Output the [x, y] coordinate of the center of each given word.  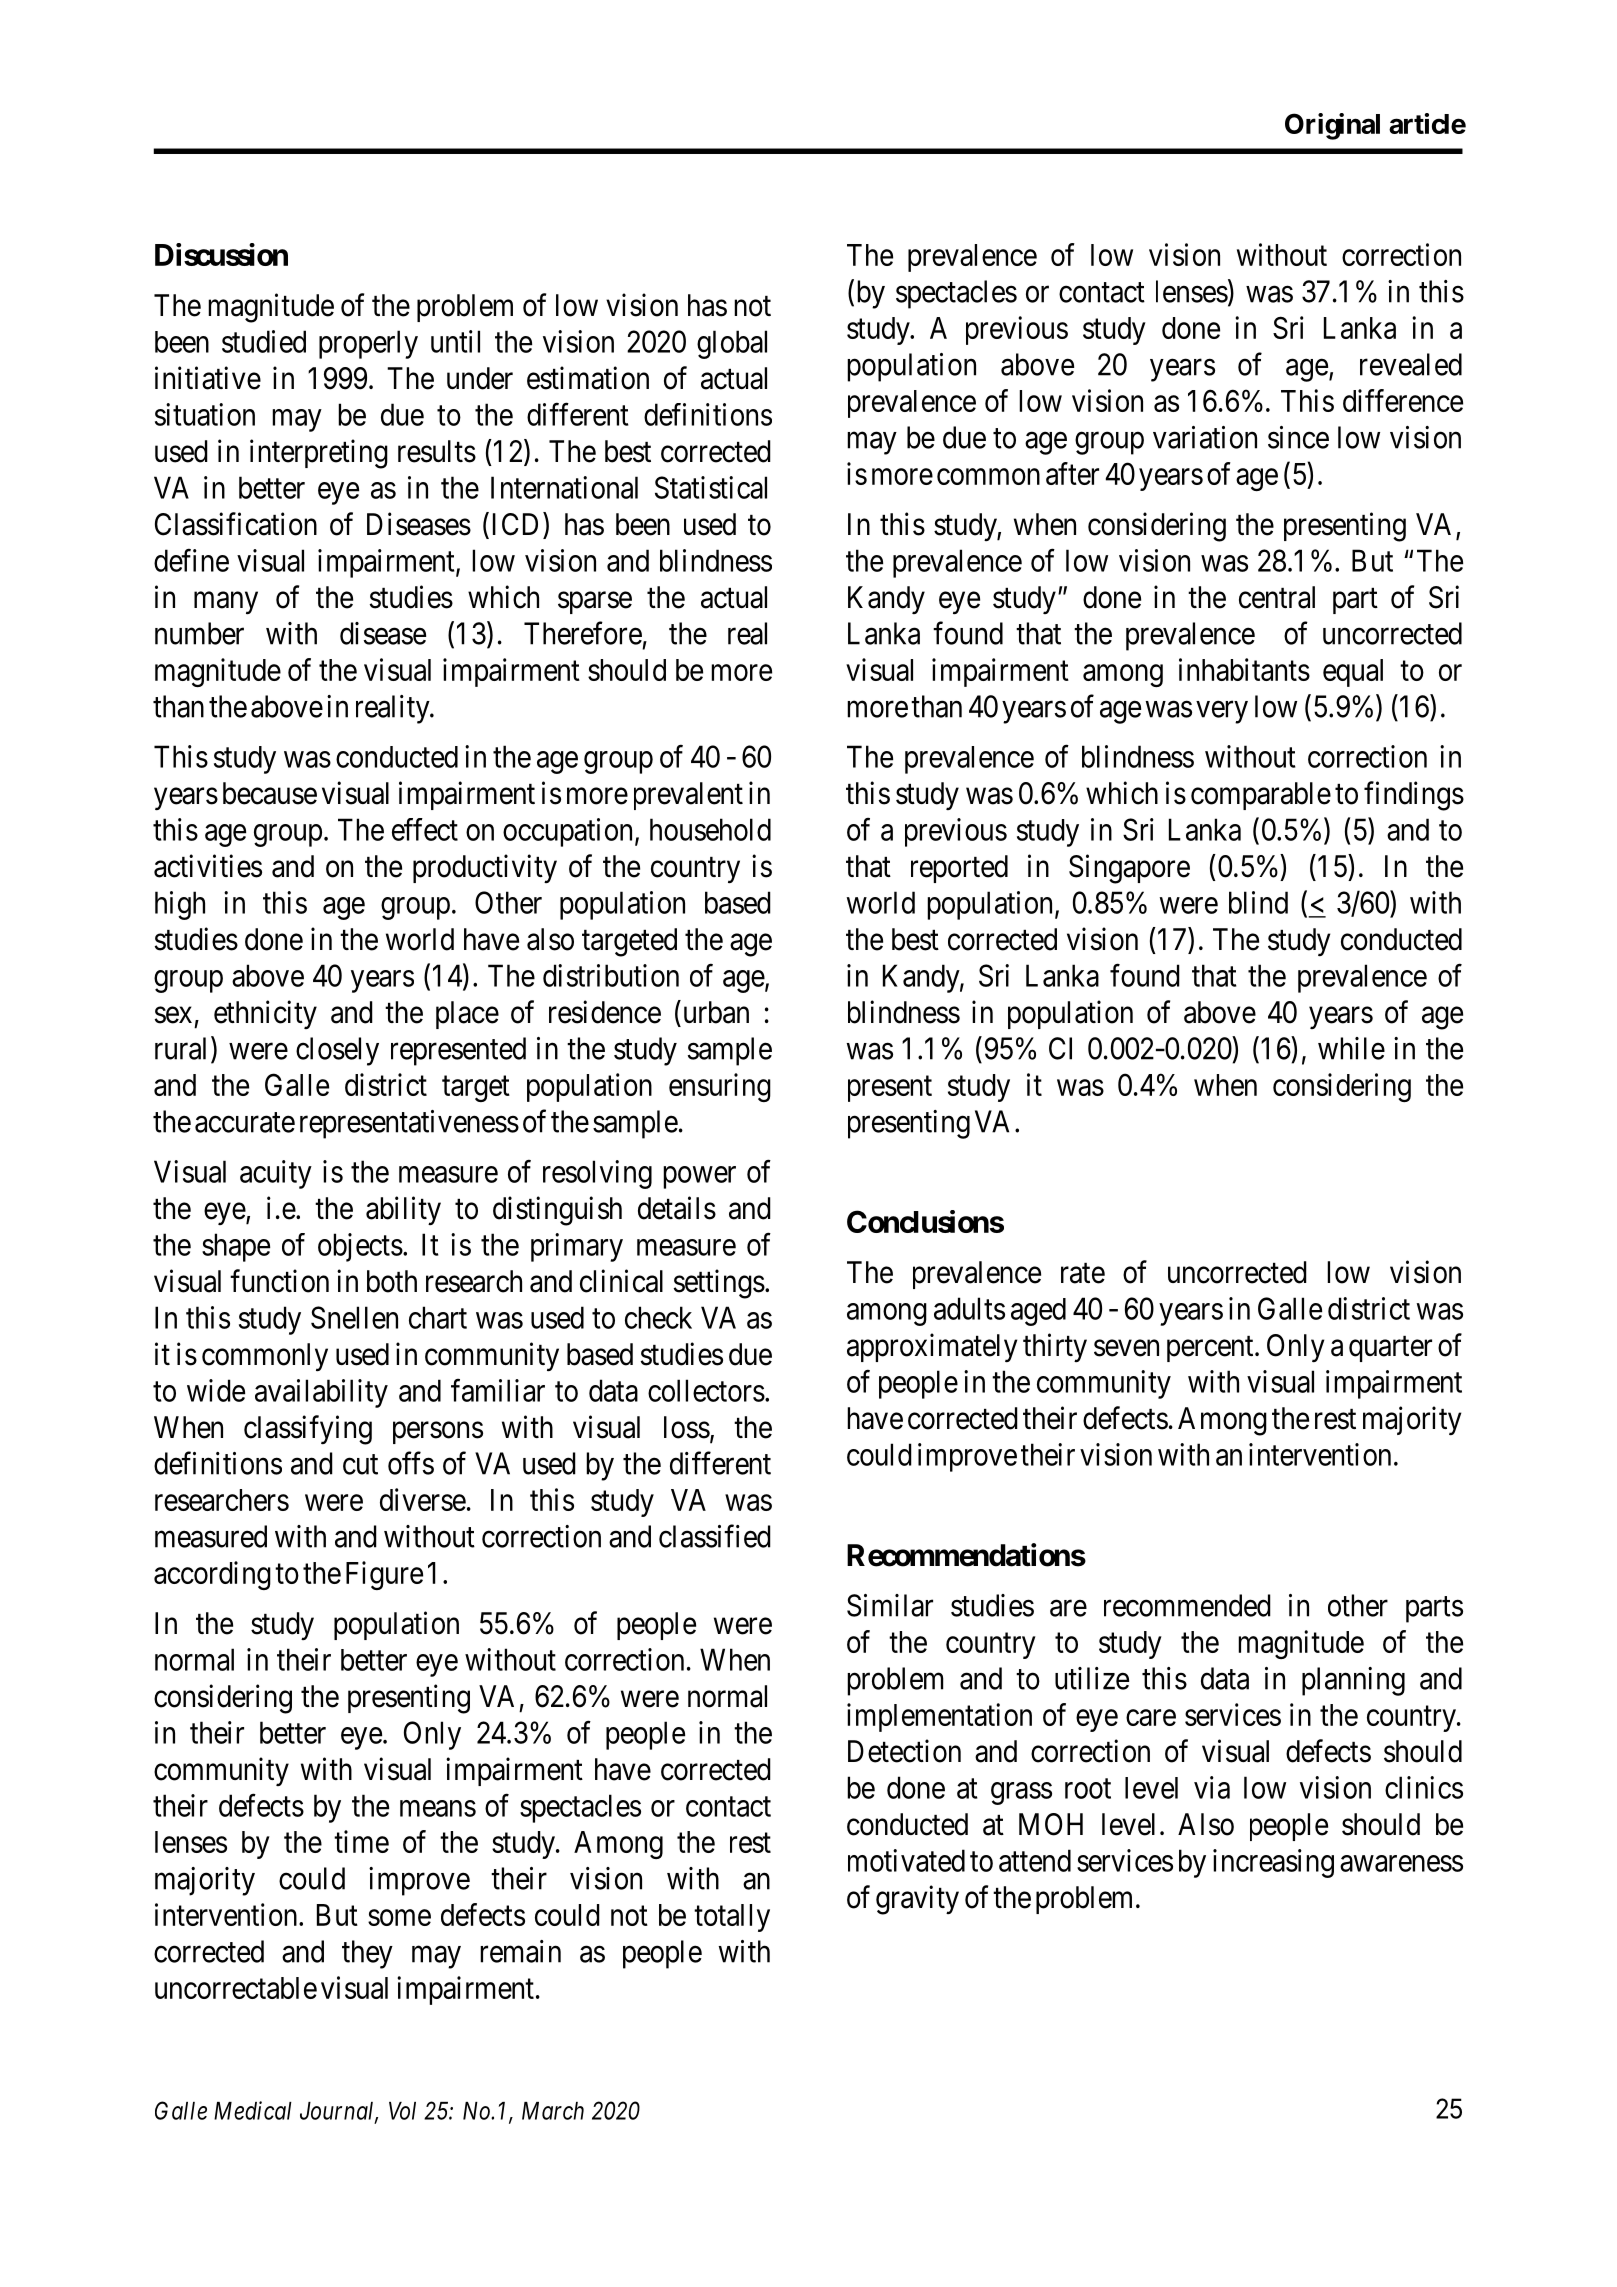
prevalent [688, 796]
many [226, 603]
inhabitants [1244, 669]
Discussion [221, 254]
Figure [384, 1575]
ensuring [720, 1087]
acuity [276, 1174]
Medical [253, 2110]
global [732, 344]
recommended [1187, 1605]
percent [1211, 1349]
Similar [890, 1605]
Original [1332, 126]
